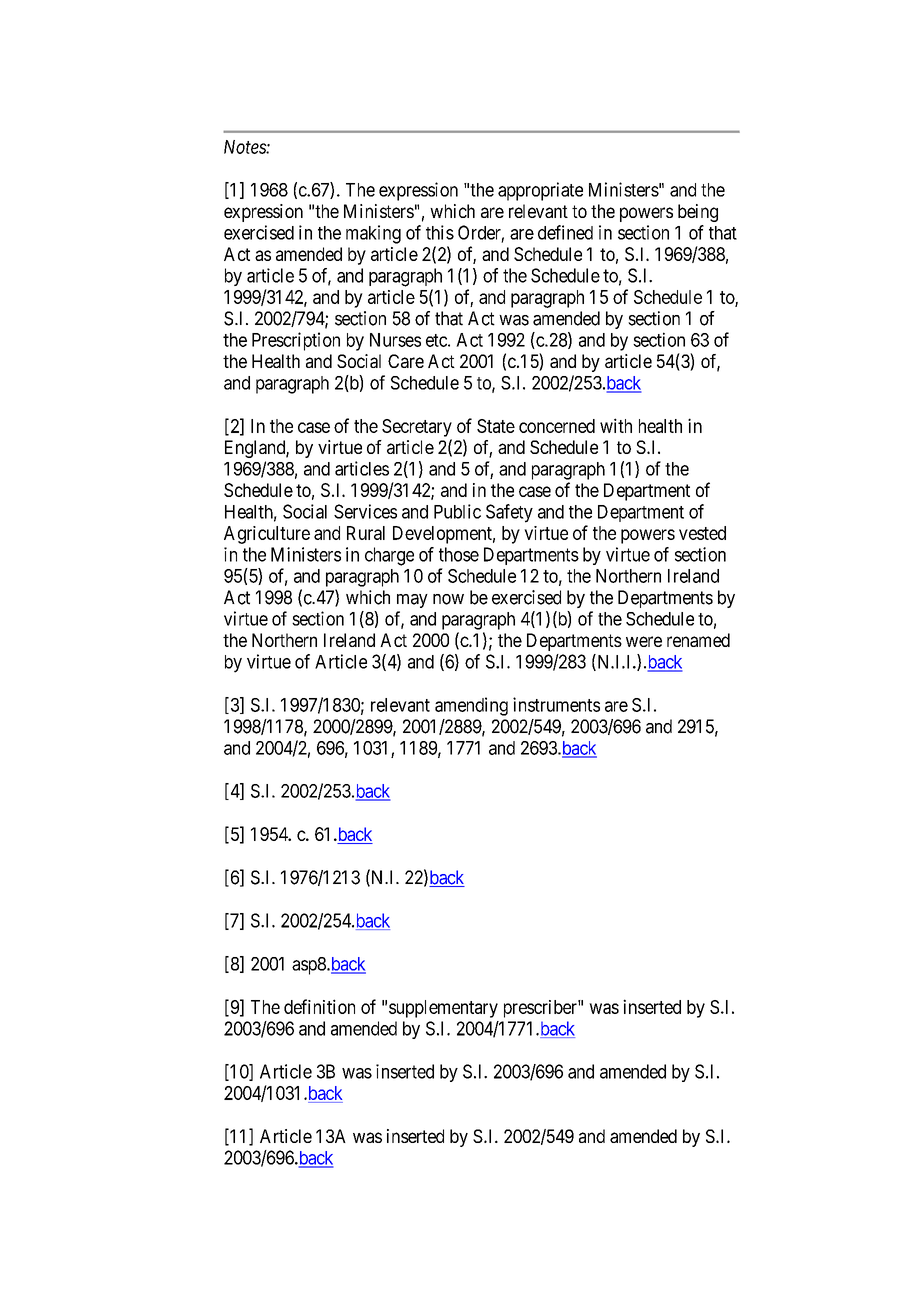 The image size is (924, 1308). What do you see at coordinates (471, 706) in the document?
I see `amending` at bounding box center [471, 706].
